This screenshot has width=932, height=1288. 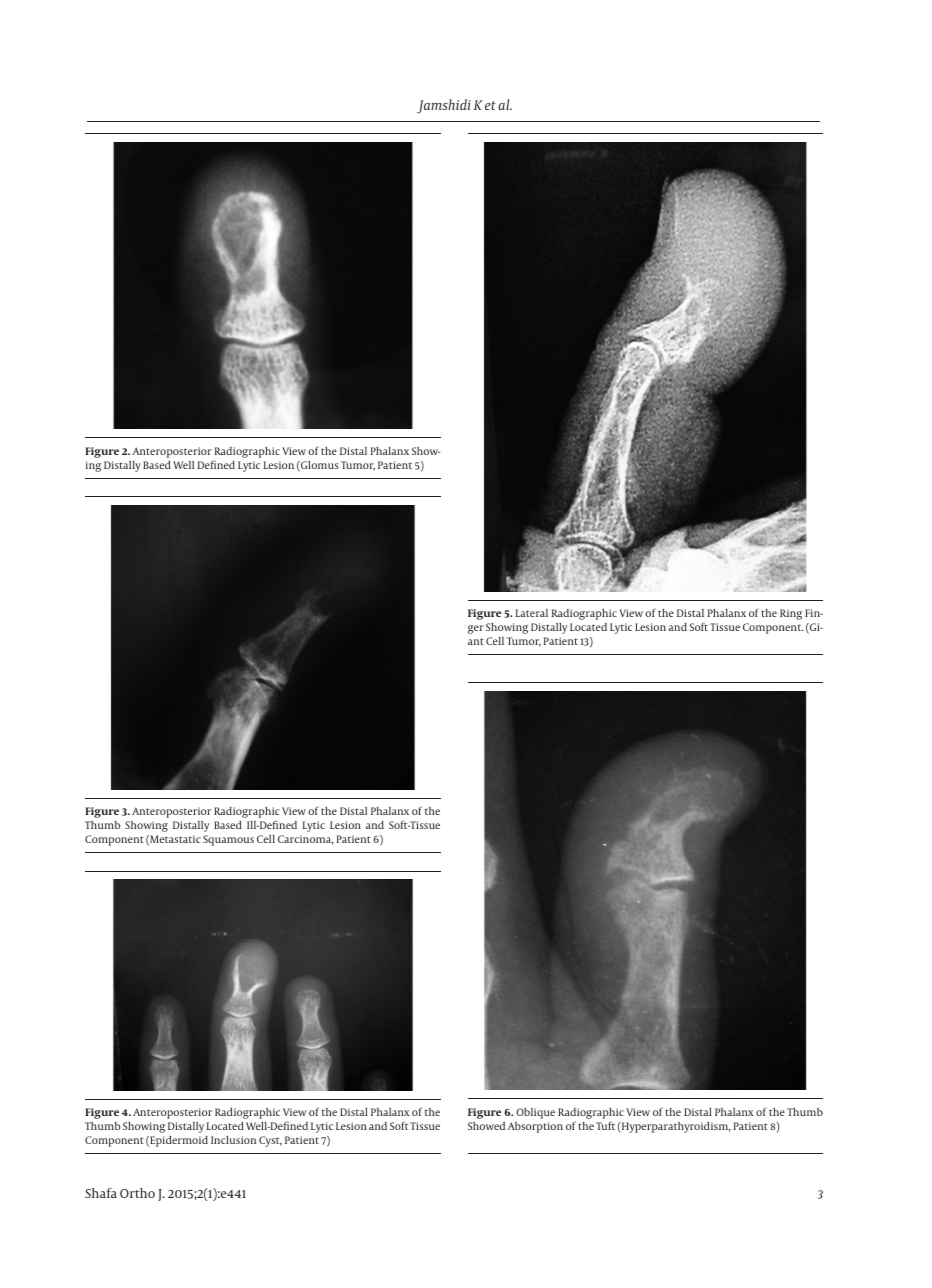 I want to click on Squamous, so click(x=228, y=840).
